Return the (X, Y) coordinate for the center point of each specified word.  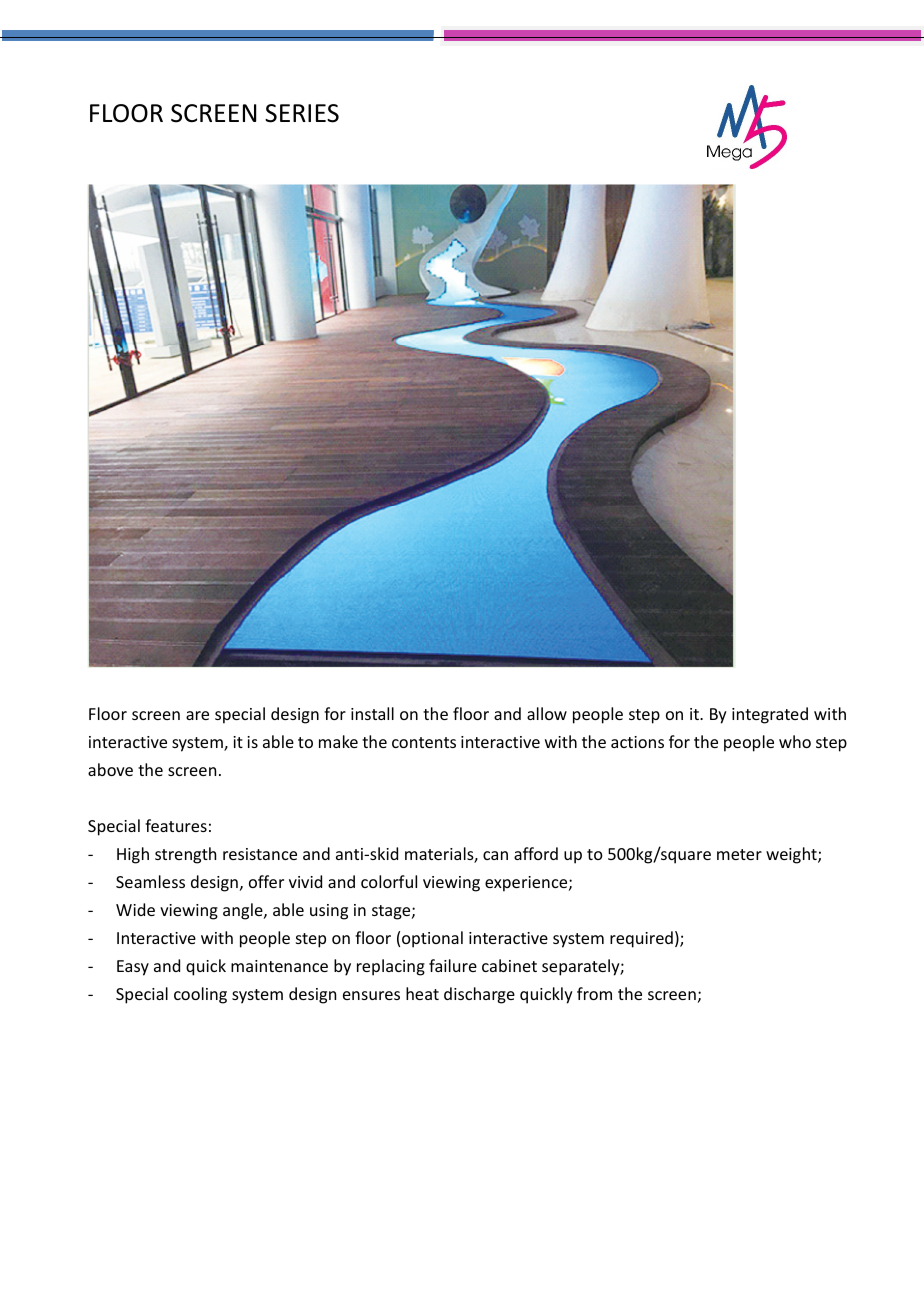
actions (637, 742)
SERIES (302, 113)
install (372, 713)
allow (547, 713)
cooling (200, 995)
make (338, 741)
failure (453, 965)
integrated (770, 715)
